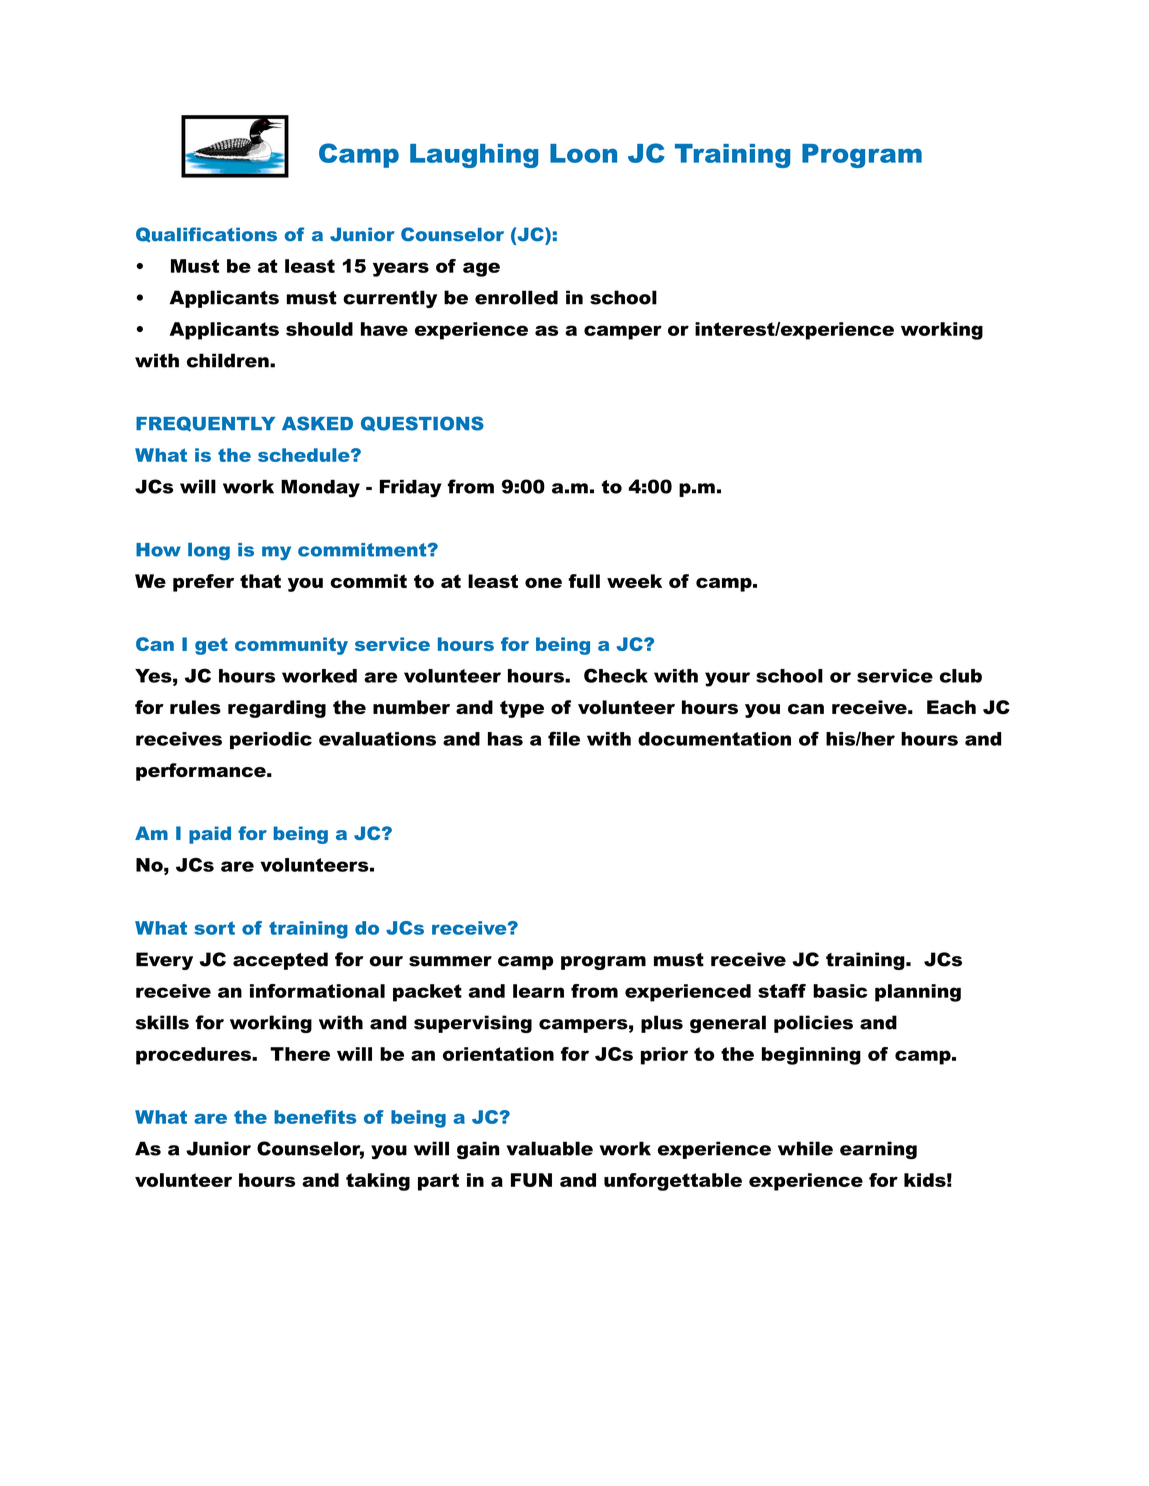  I want to click on Loon, so click(583, 153).
